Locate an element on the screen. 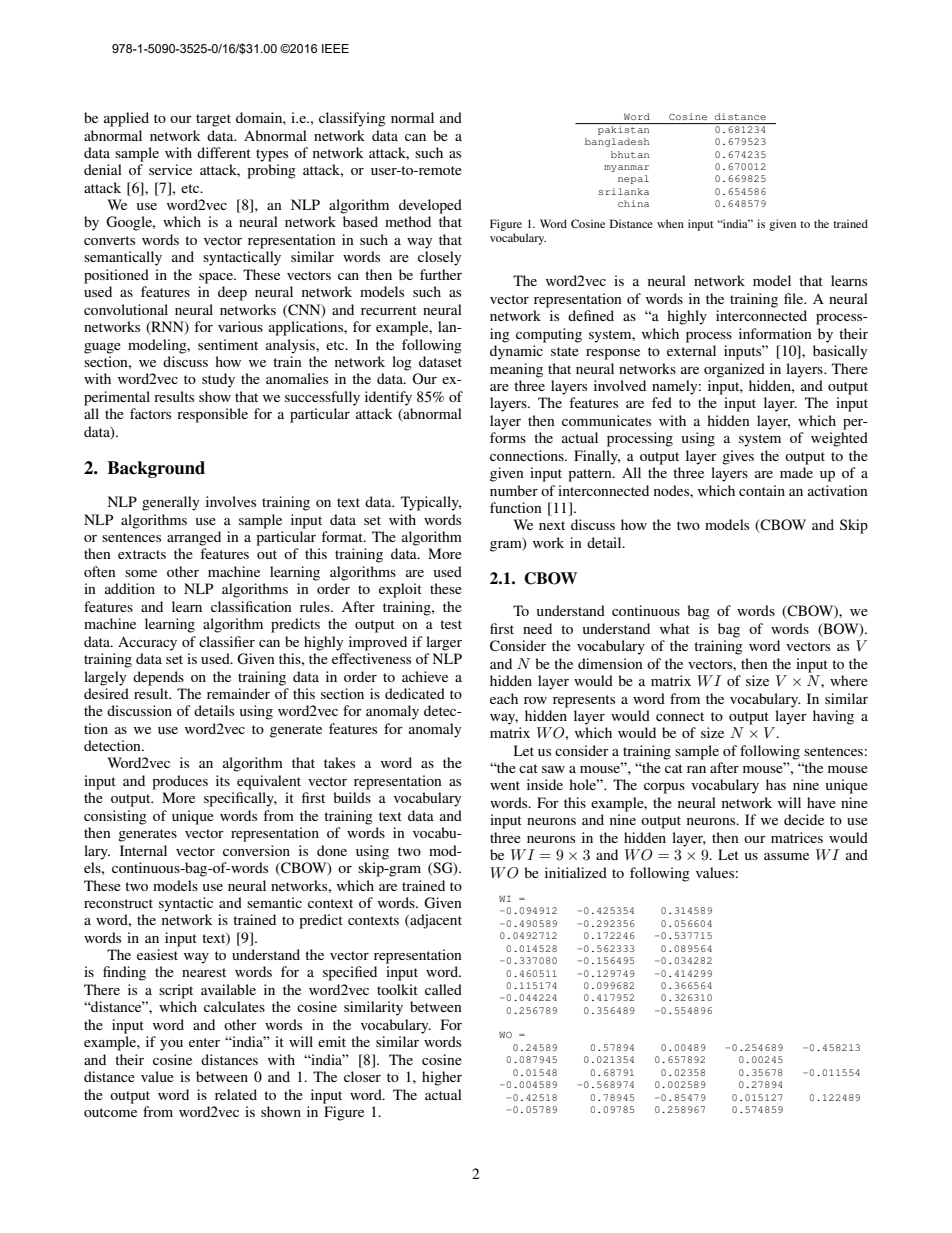 The width and height of the screenshot is (952, 1233). initialized is located at coordinates (576, 872).
